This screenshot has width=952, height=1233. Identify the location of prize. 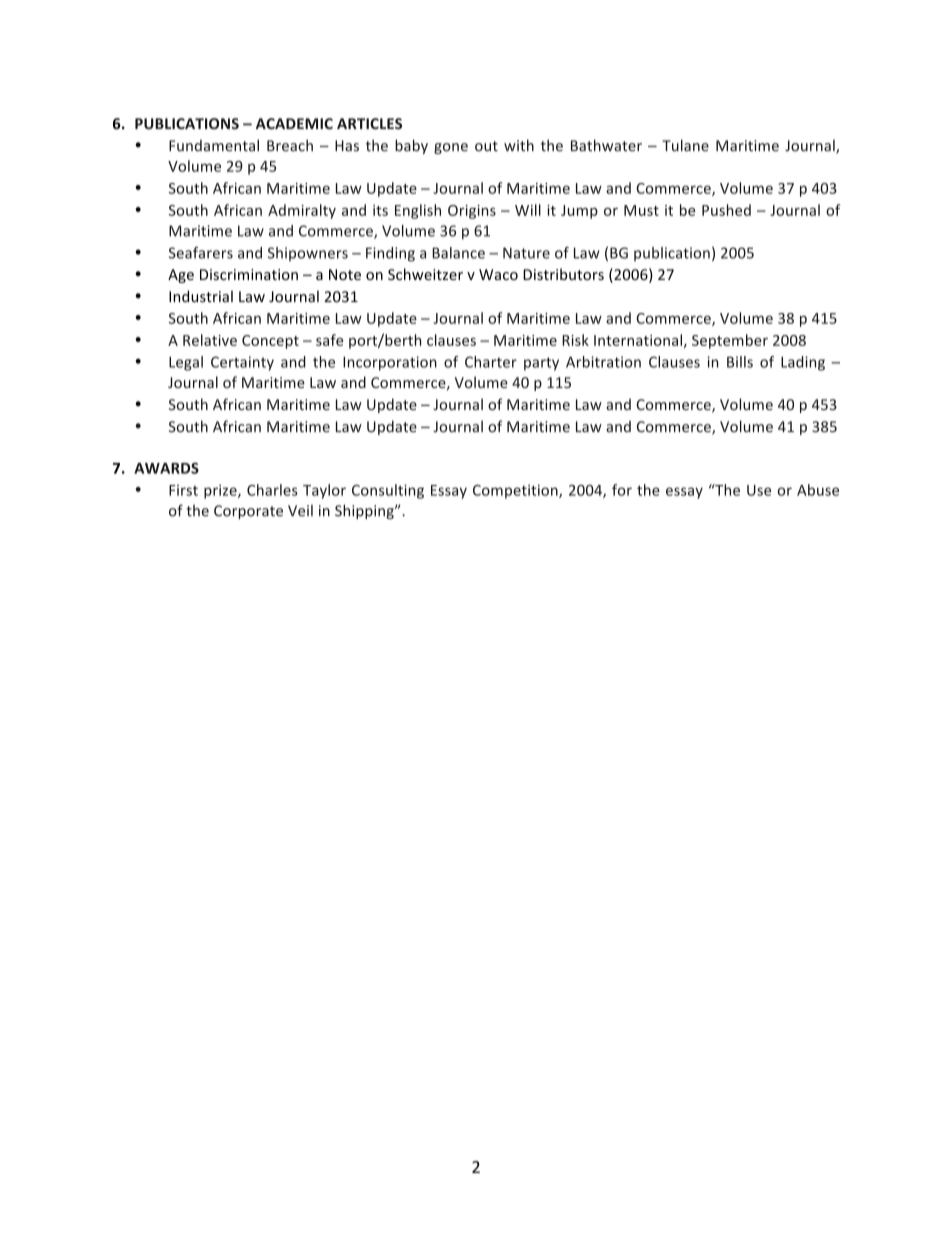
(221, 491).
